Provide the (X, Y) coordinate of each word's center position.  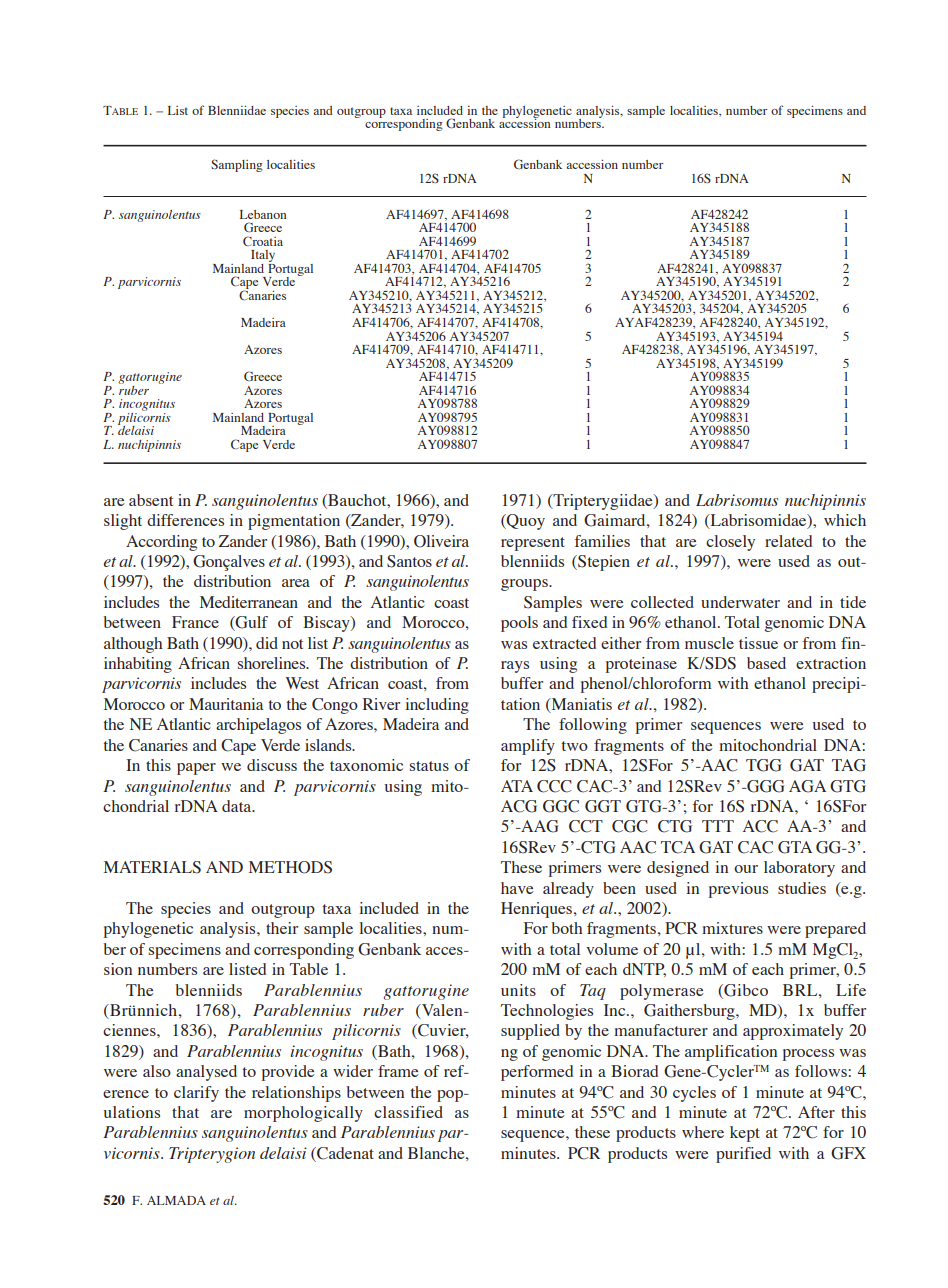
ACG (519, 806)
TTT (718, 826)
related (788, 541)
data (238, 806)
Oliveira (441, 541)
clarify (196, 1094)
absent (151, 500)
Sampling (237, 165)
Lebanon (263, 214)
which (845, 520)
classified (408, 1112)
